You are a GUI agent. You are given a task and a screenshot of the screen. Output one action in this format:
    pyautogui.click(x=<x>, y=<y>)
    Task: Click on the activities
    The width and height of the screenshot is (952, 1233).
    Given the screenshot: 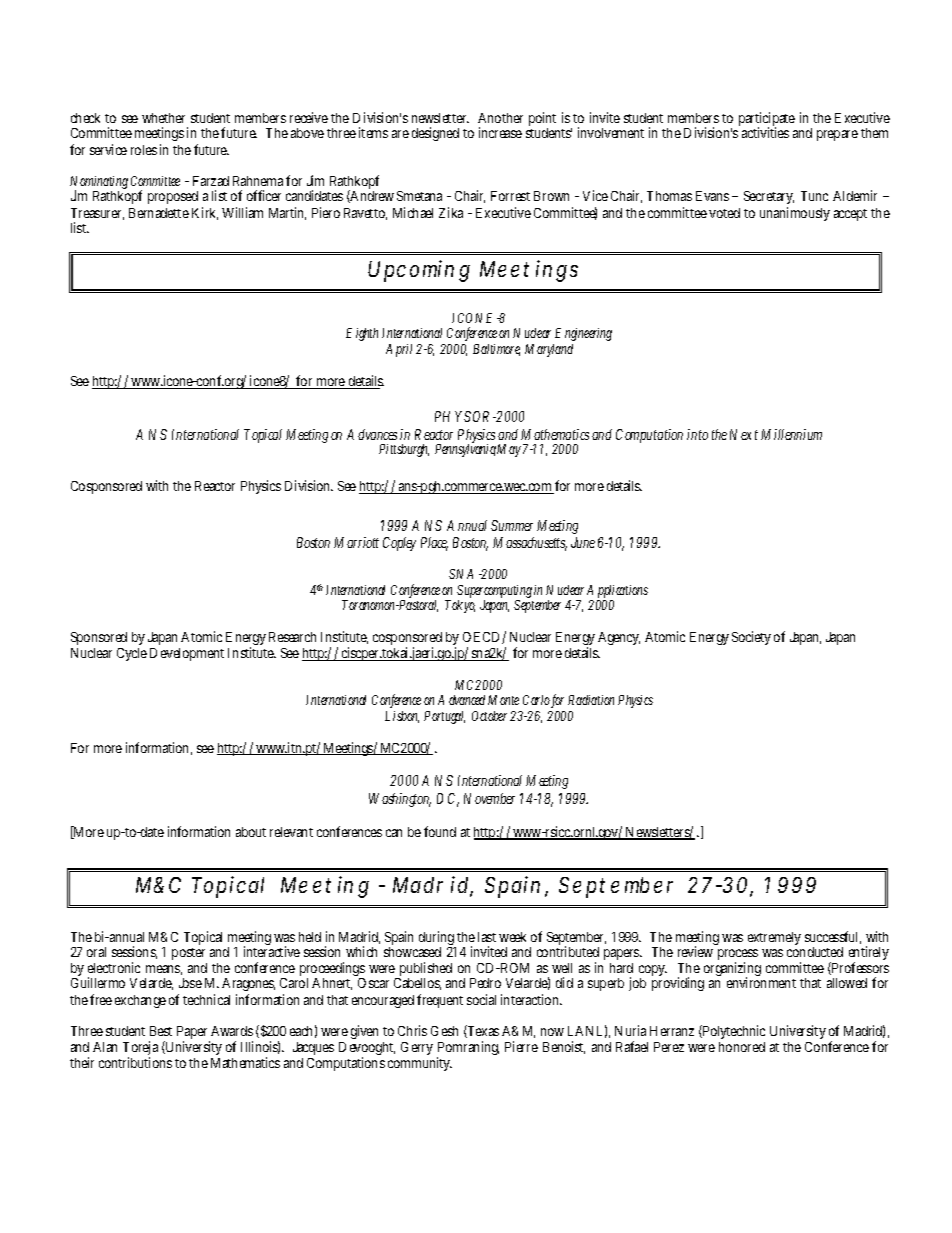 What is the action you would take?
    pyautogui.click(x=765, y=132)
